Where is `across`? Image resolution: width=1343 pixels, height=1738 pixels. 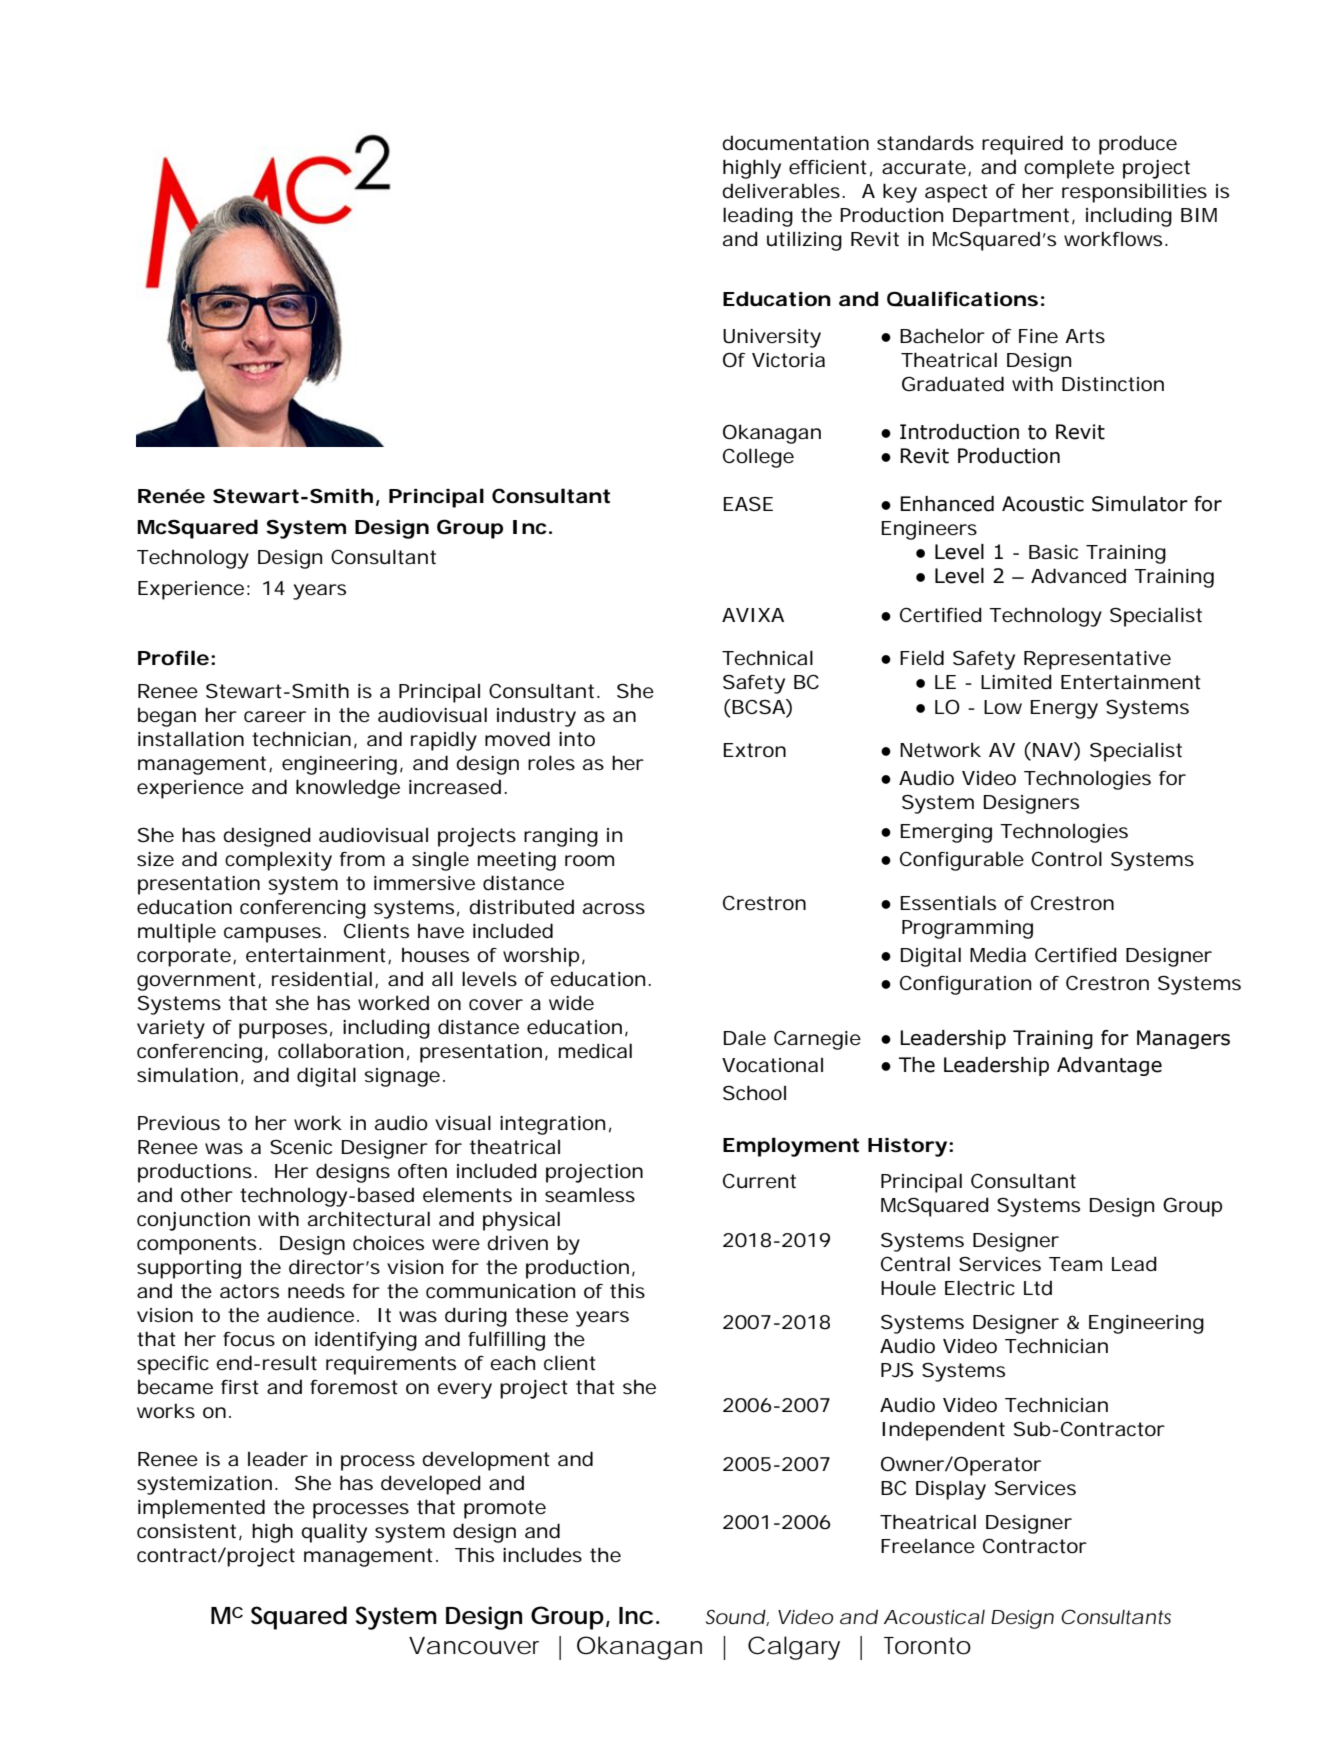 across is located at coordinates (614, 909).
